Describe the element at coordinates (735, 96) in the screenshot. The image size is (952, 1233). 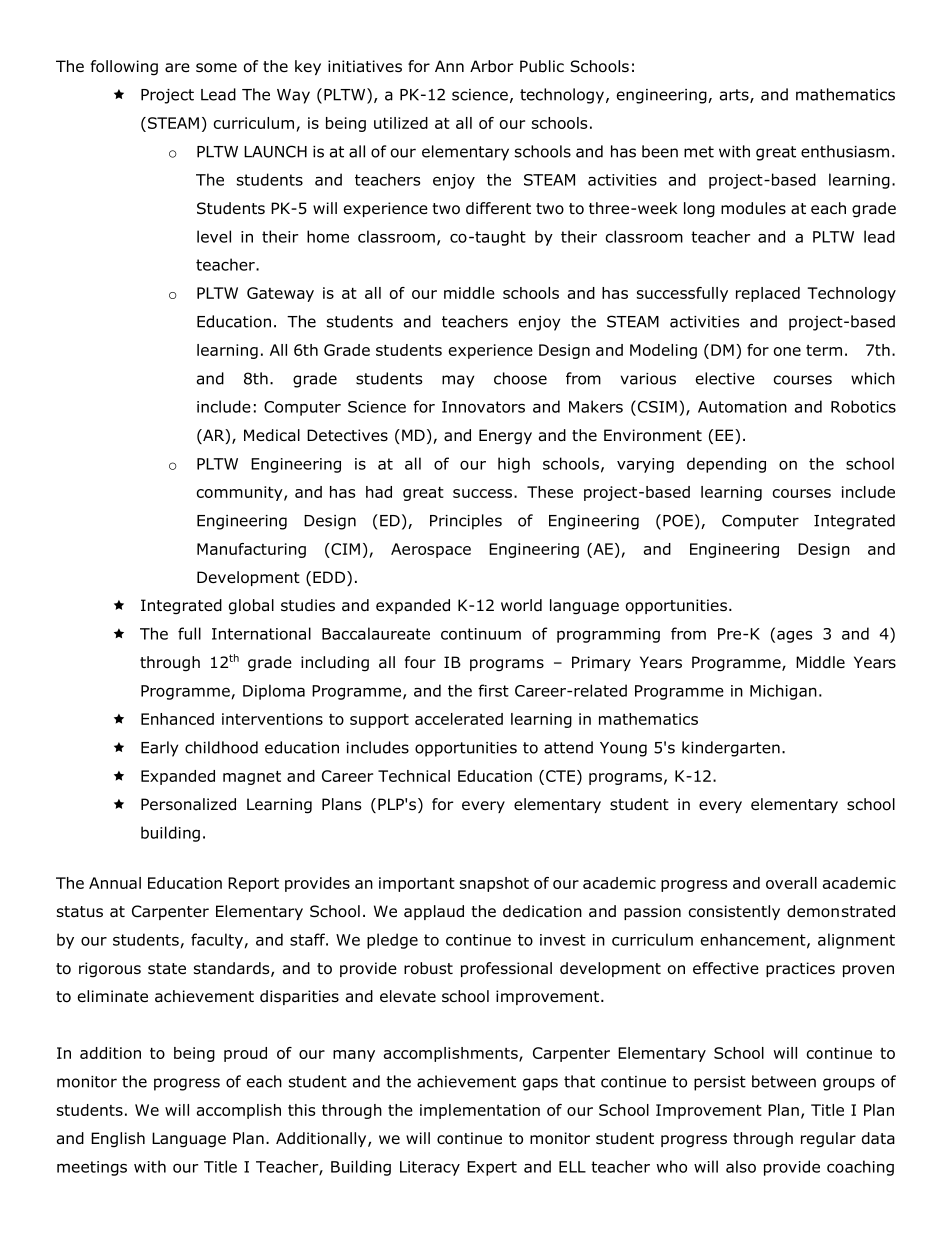
I see `arts` at that location.
